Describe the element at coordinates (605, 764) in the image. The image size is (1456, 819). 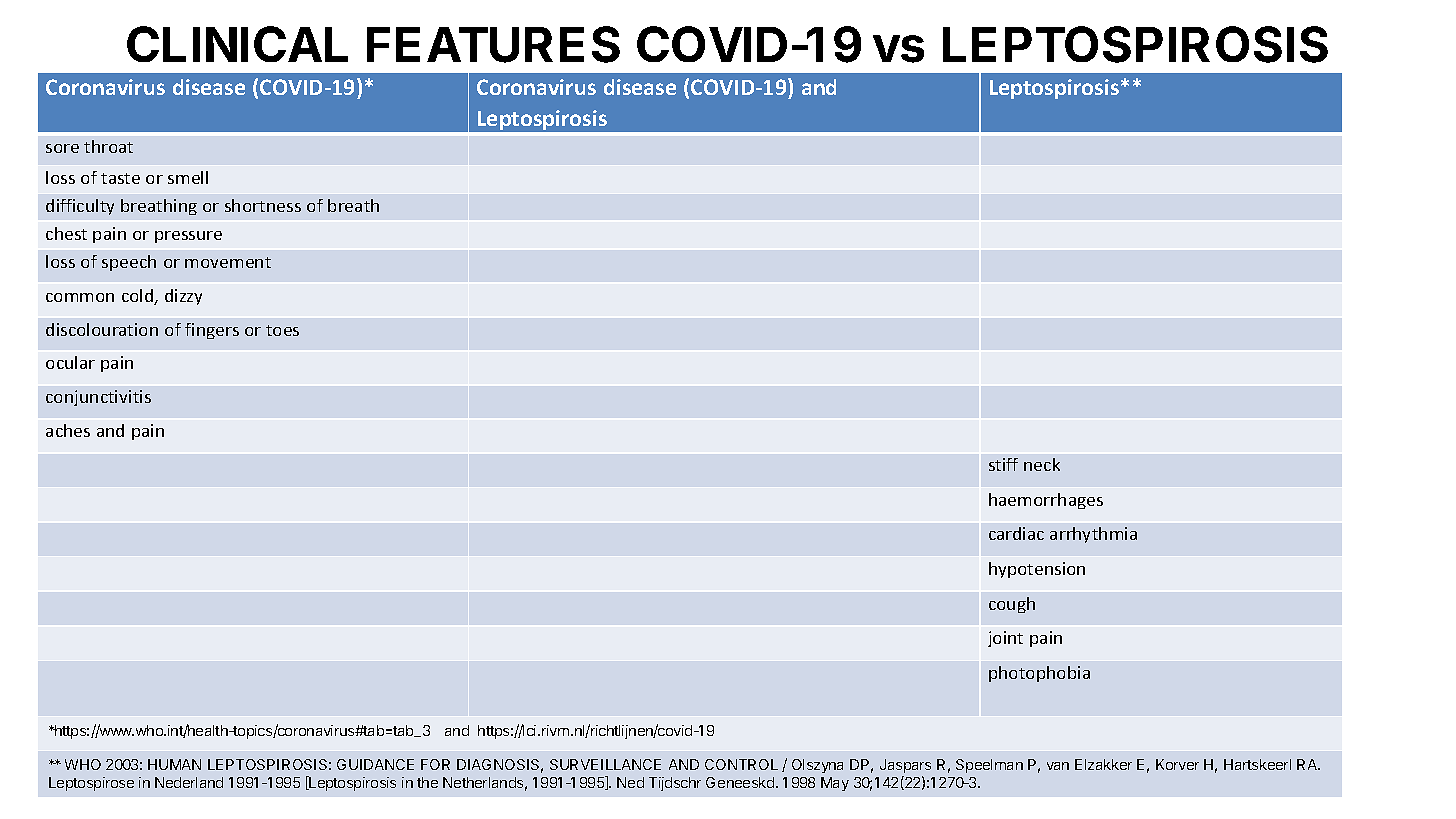
I see `SURVEILLANCE` at that location.
